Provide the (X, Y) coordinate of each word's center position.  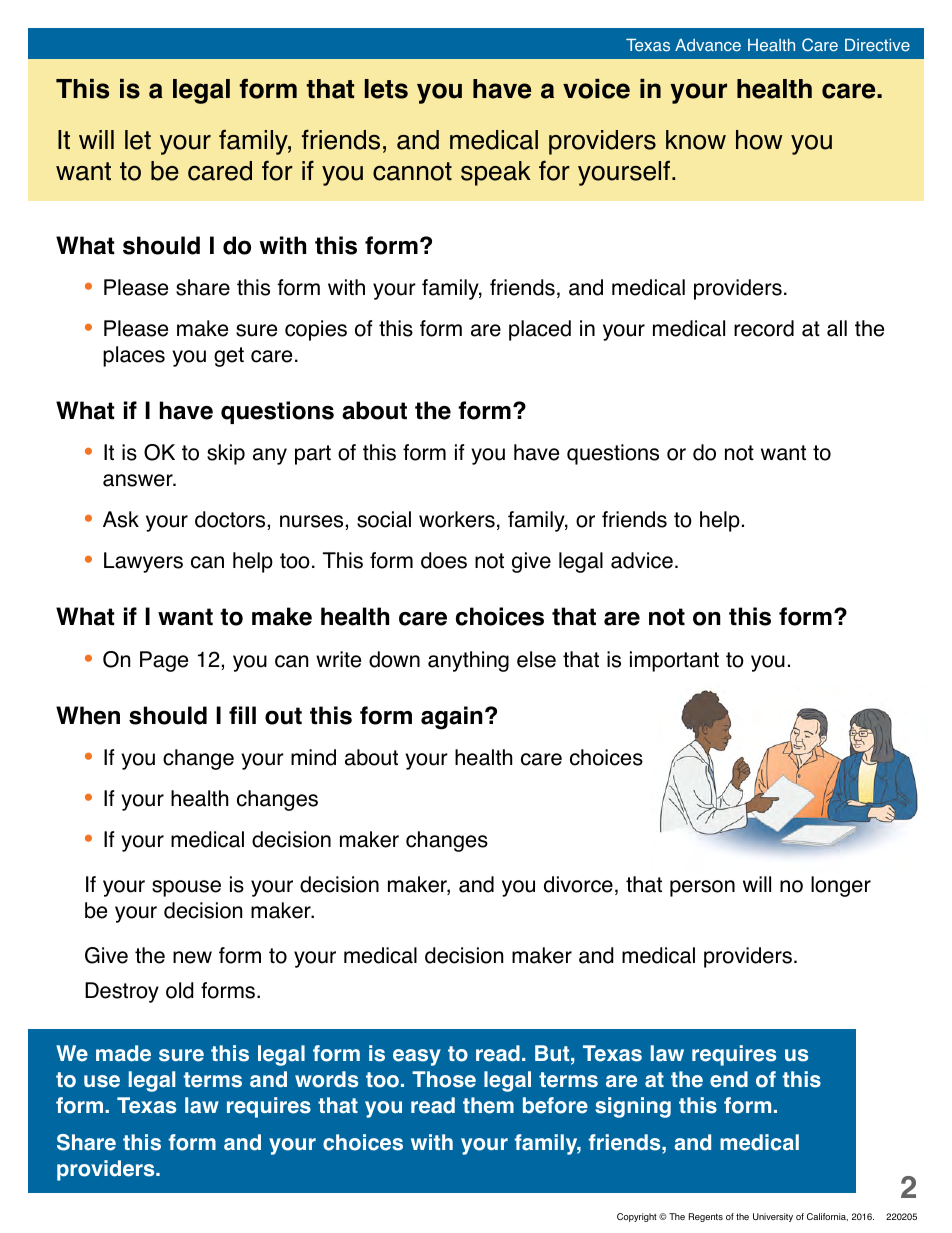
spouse (186, 888)
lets (386, 89)
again (452, 718)
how (759, 140)
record (764, 328)
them (488, 1105)
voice (596, 89)
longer (841, 886)
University (773, 1217)
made (123, 1053)
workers (457, 519)
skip (226, 454)
